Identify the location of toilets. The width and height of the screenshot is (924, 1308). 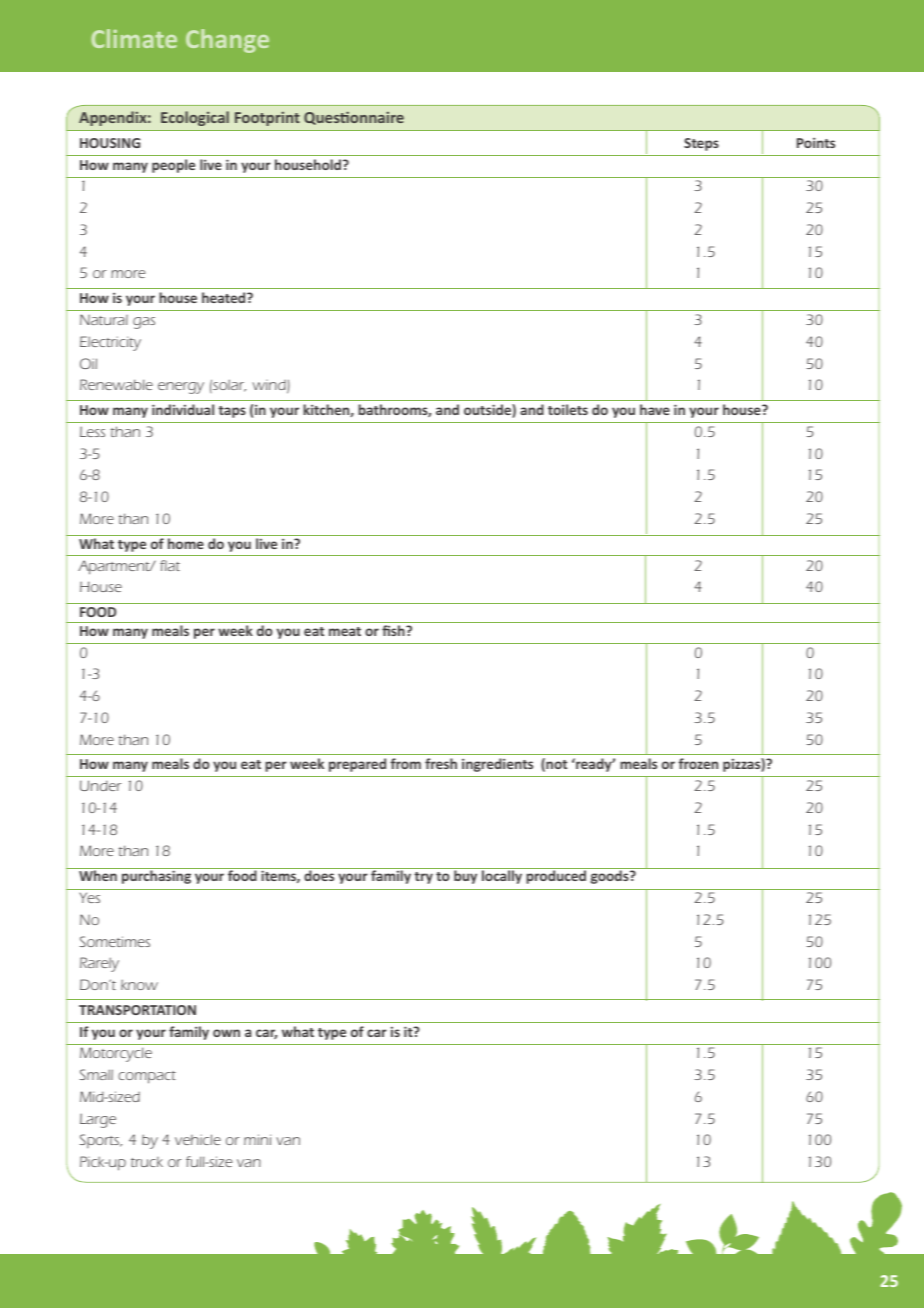
(568, 409).
